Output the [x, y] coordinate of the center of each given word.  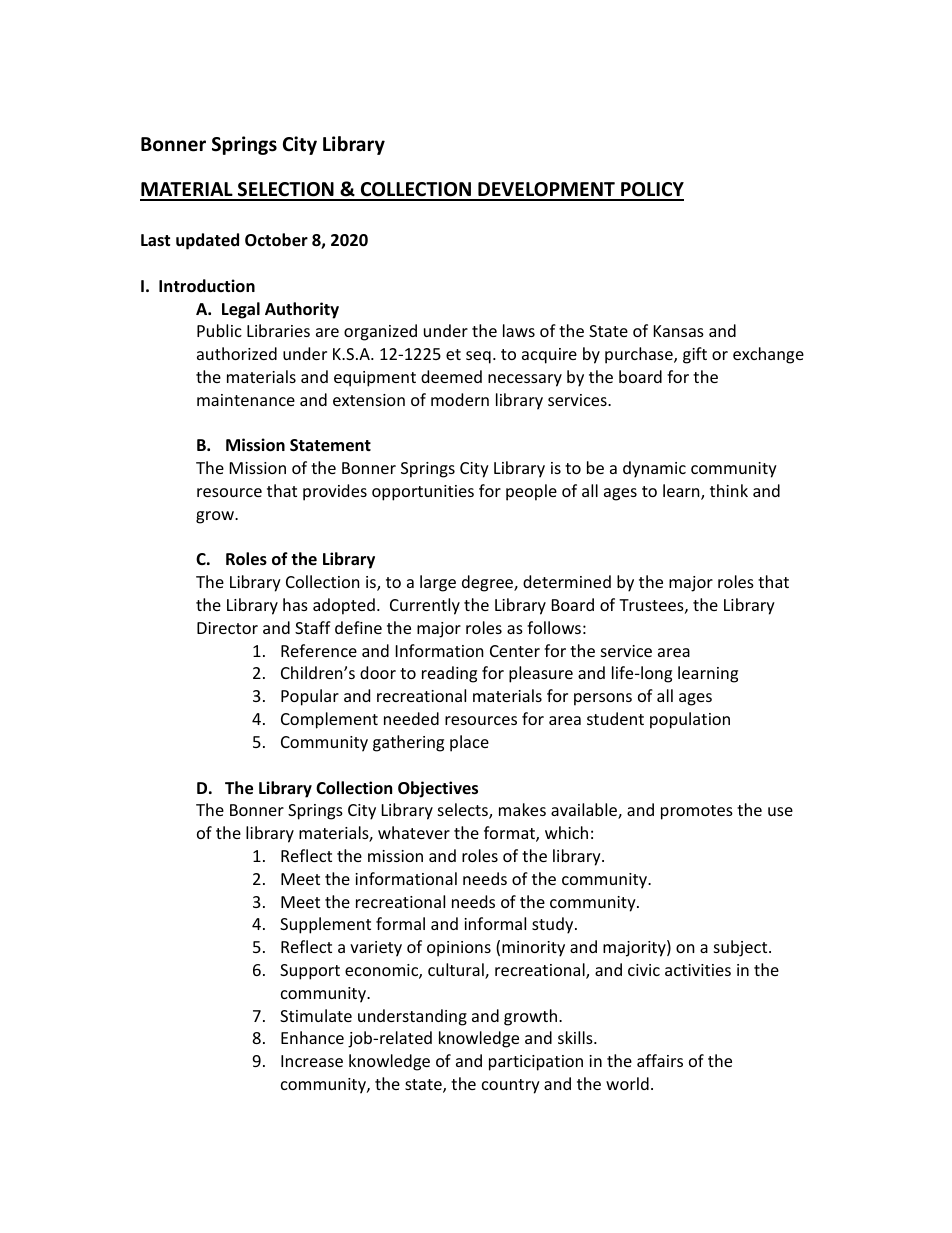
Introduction [207, 286]
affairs [660, 1060]
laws [519, 330]
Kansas [679, 331]
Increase [312, 1061]
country [511, 1086]
